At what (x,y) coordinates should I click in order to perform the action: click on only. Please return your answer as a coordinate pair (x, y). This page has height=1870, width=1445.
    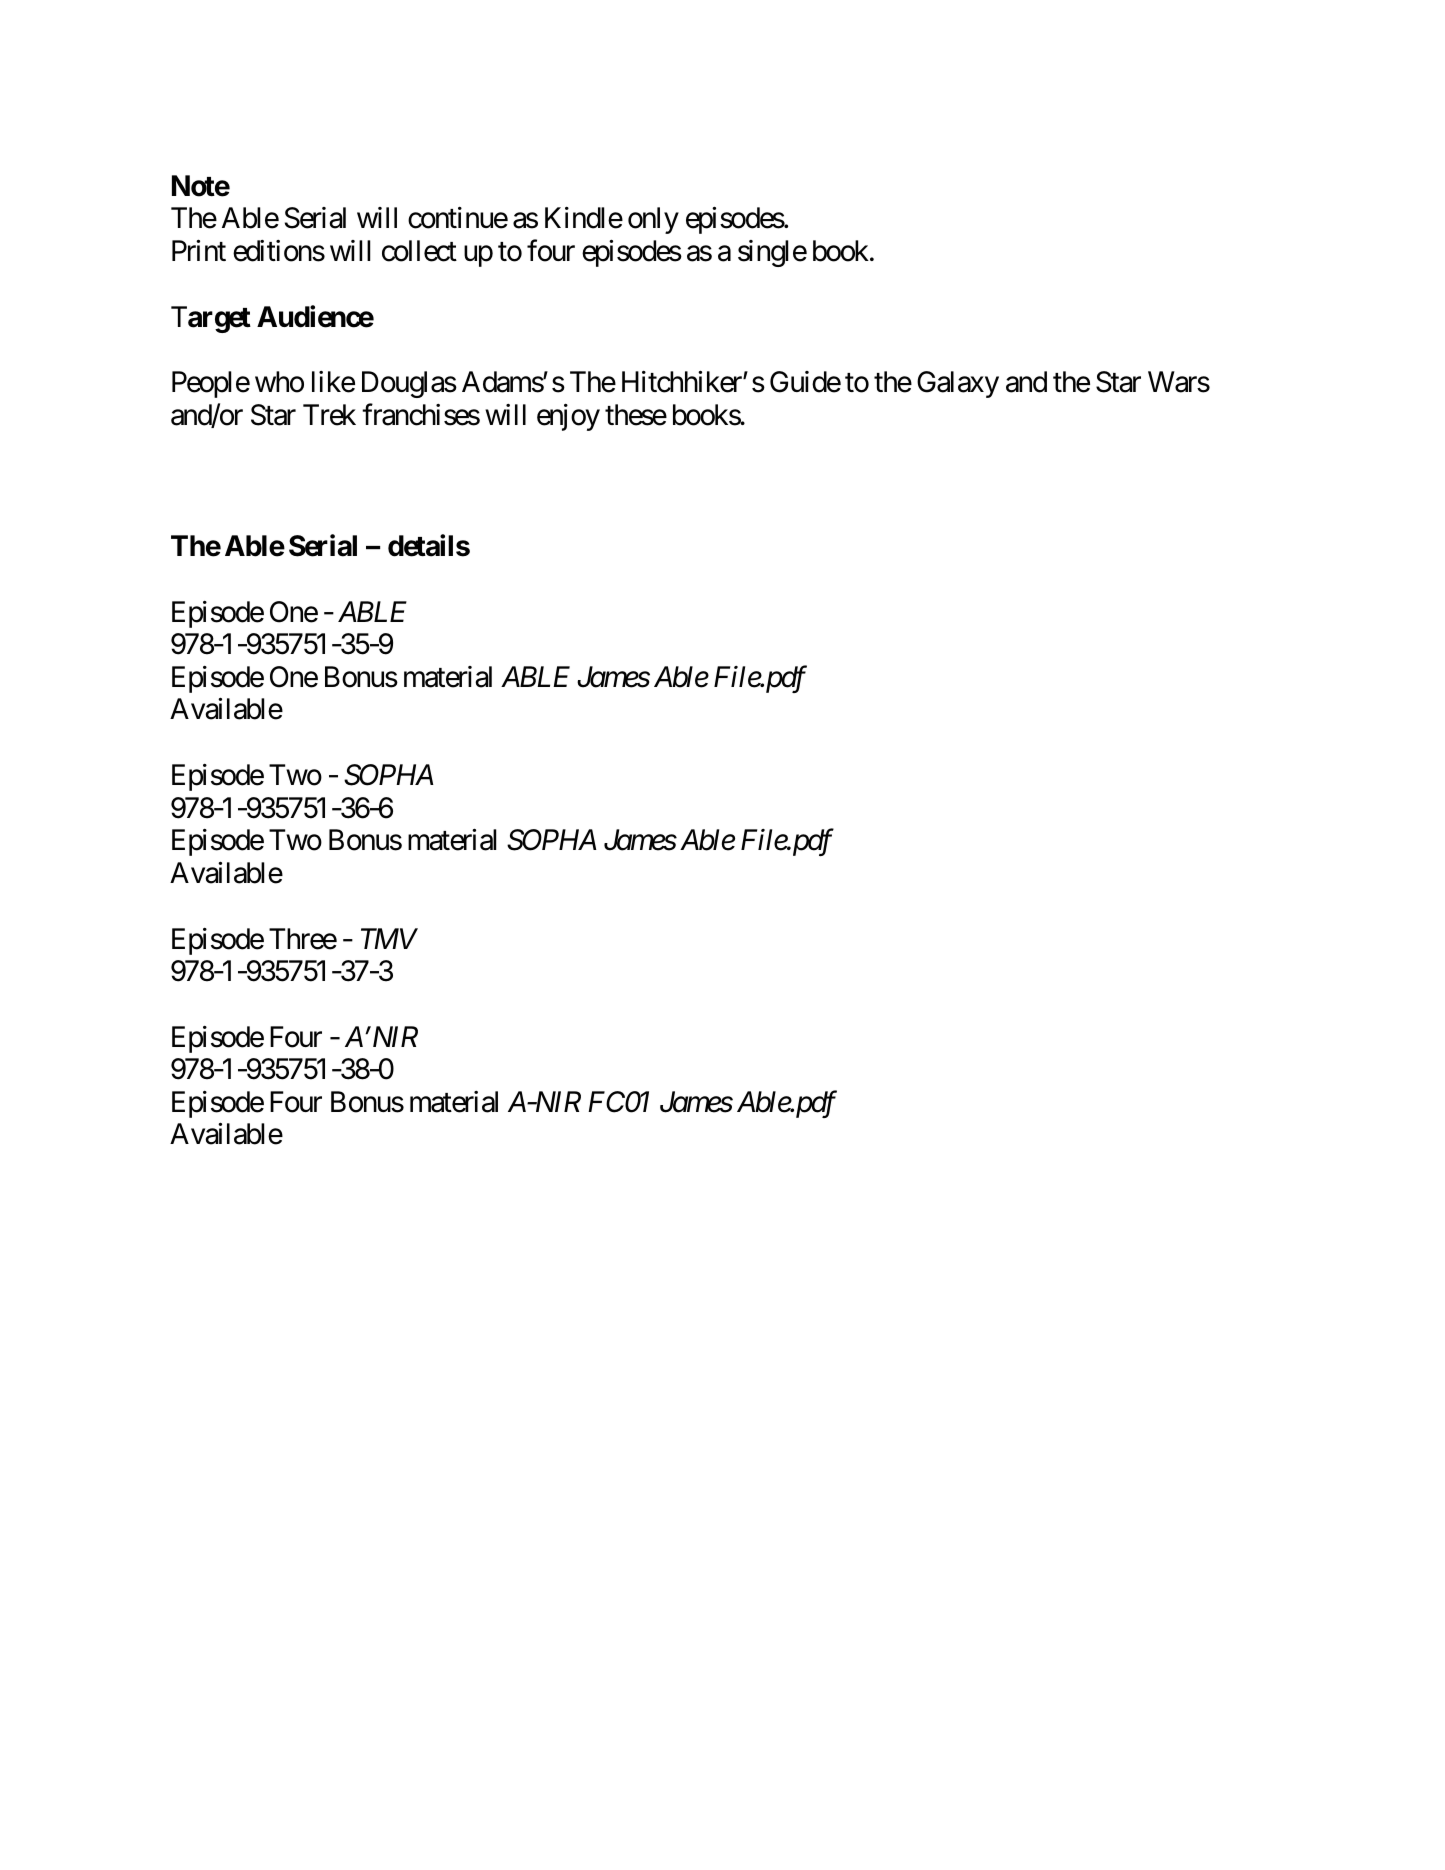
    Looking at the image, I should click on (653, 220).
